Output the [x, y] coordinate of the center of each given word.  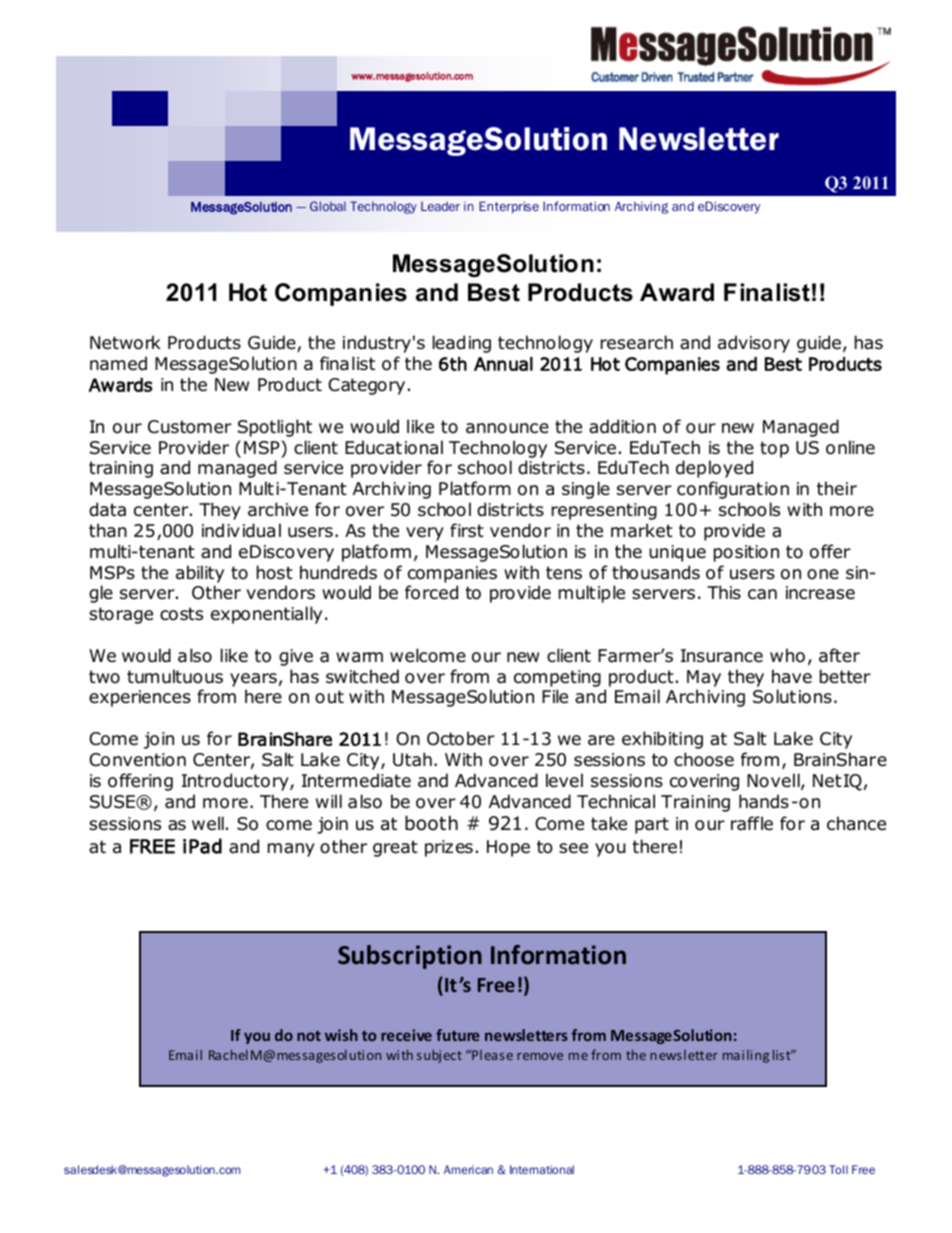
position [746, 553]
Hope [508, 848]
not [309, 1036]
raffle [752, 823]
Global [328, 206]
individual [241, 530]
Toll [838, 1169]
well [208, 823]
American [468, 1169]
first [467, 530]
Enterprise [509, 207]
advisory [754, 344]
